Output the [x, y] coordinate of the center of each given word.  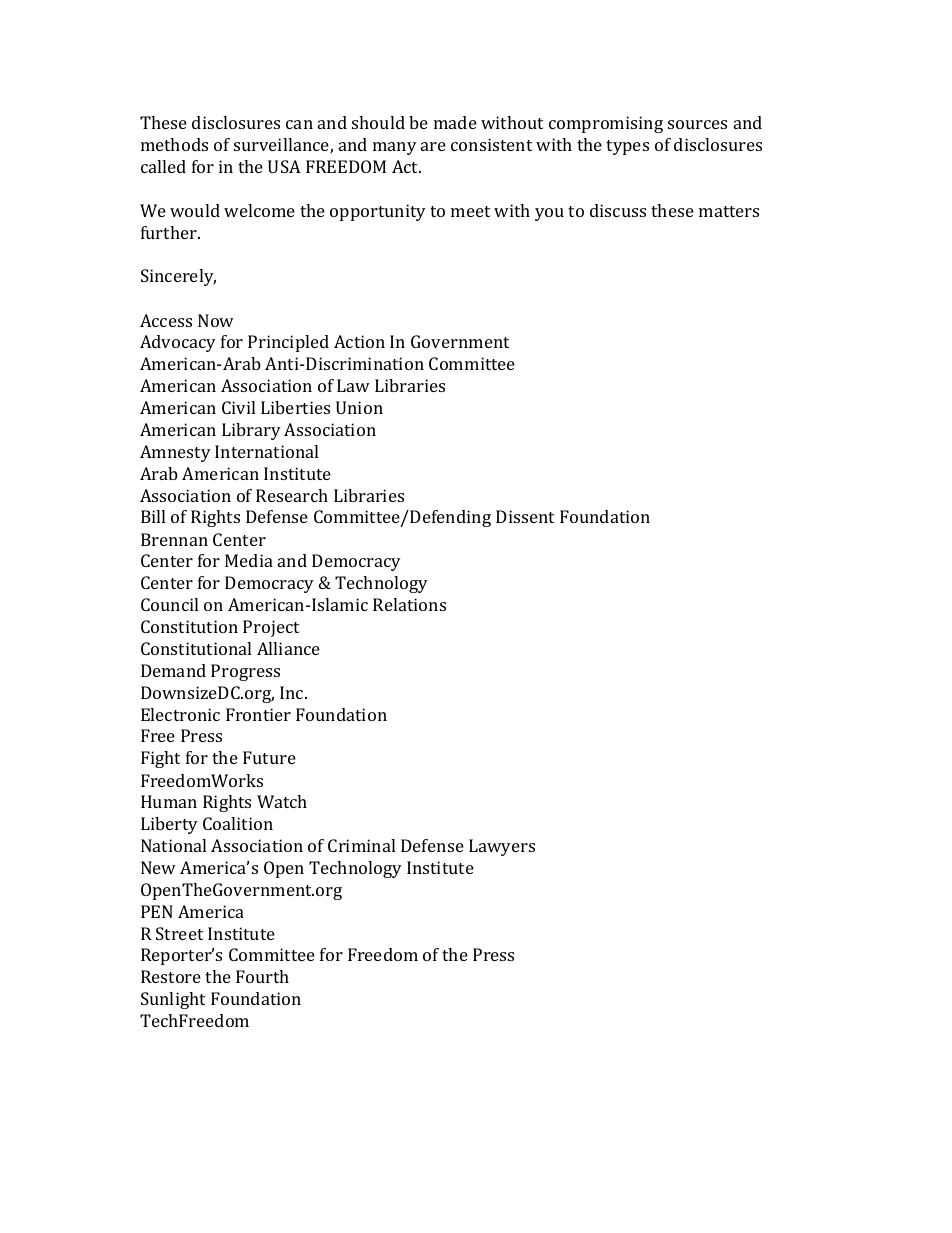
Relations [409, 604]
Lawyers [502, 847]
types [627, 147]
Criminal [361, 845]
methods [174, 144]
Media [249, 560]
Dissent [525, 516]
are [433, 146]
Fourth [262, 976]
